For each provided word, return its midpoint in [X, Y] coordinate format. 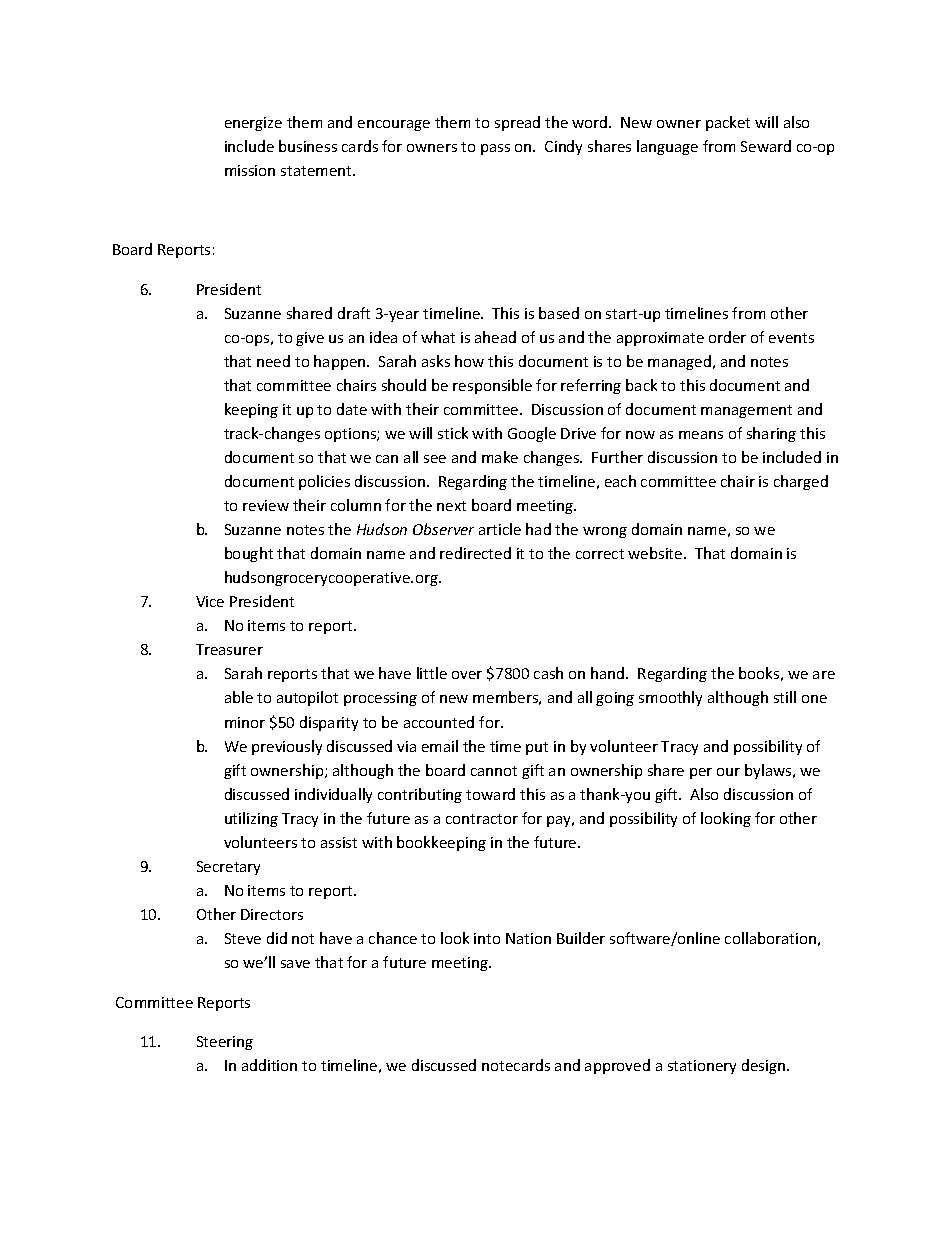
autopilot [307, 698]
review [266, 505]
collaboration [770, 938]
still [785, 697]
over [467, 675]
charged [801, 482]
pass [495, 149]
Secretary [228, 868]
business [308, 146]
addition [269, 1065]
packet [728, 123]
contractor [482, 819]
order [727, 337]
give [310, 339]
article [500, 529]
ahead [495, 337]
